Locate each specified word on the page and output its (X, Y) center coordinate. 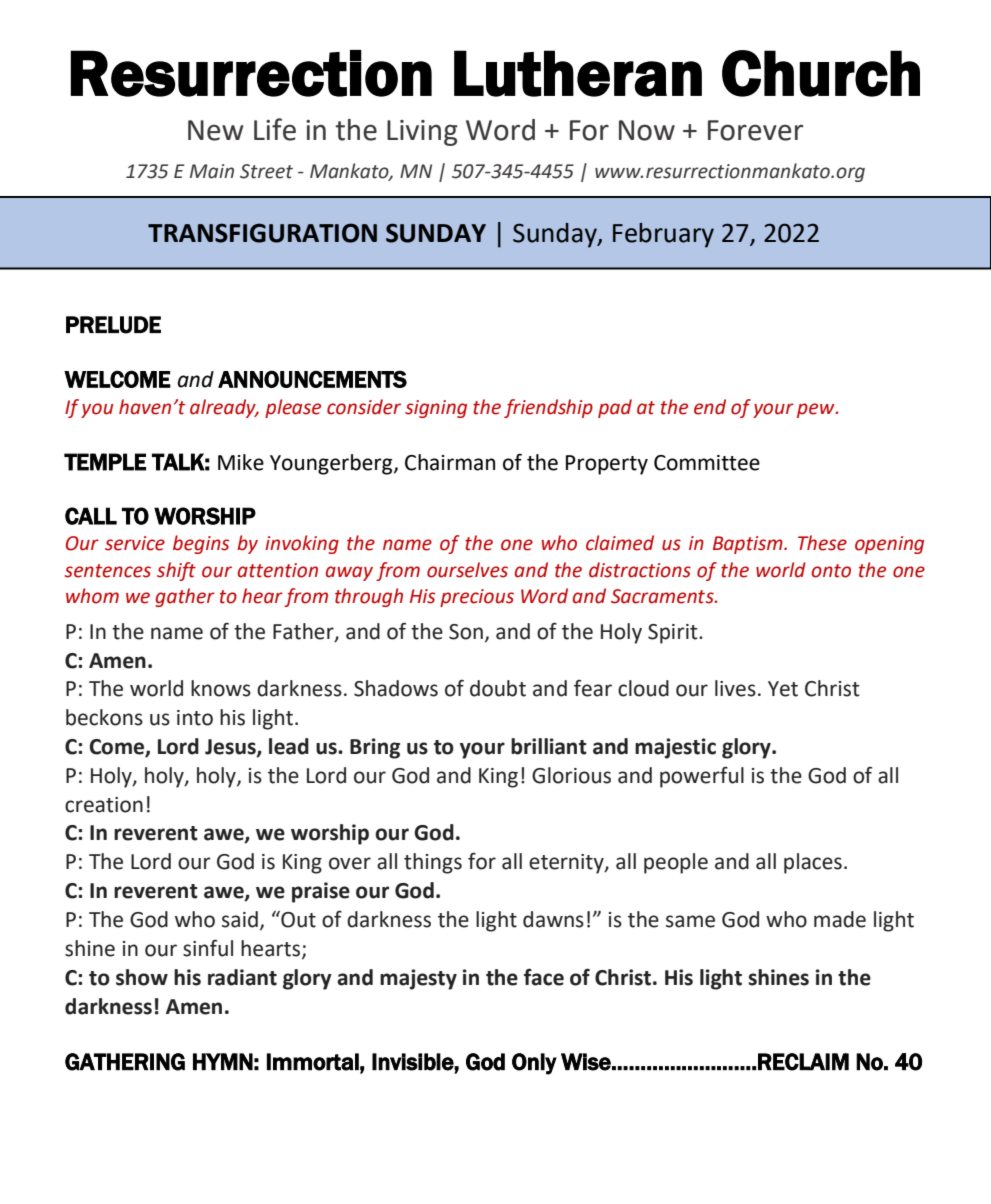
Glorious (571, 775)
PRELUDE (113, 325)
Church (821, 73)
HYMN (223, 1061)
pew (817, 410)
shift (176, 571)
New (216, 130)
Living (422, 133)
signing (436, 409)
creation (104, 805)
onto (831, 571)
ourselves (467, 570)
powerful (702, 777)
